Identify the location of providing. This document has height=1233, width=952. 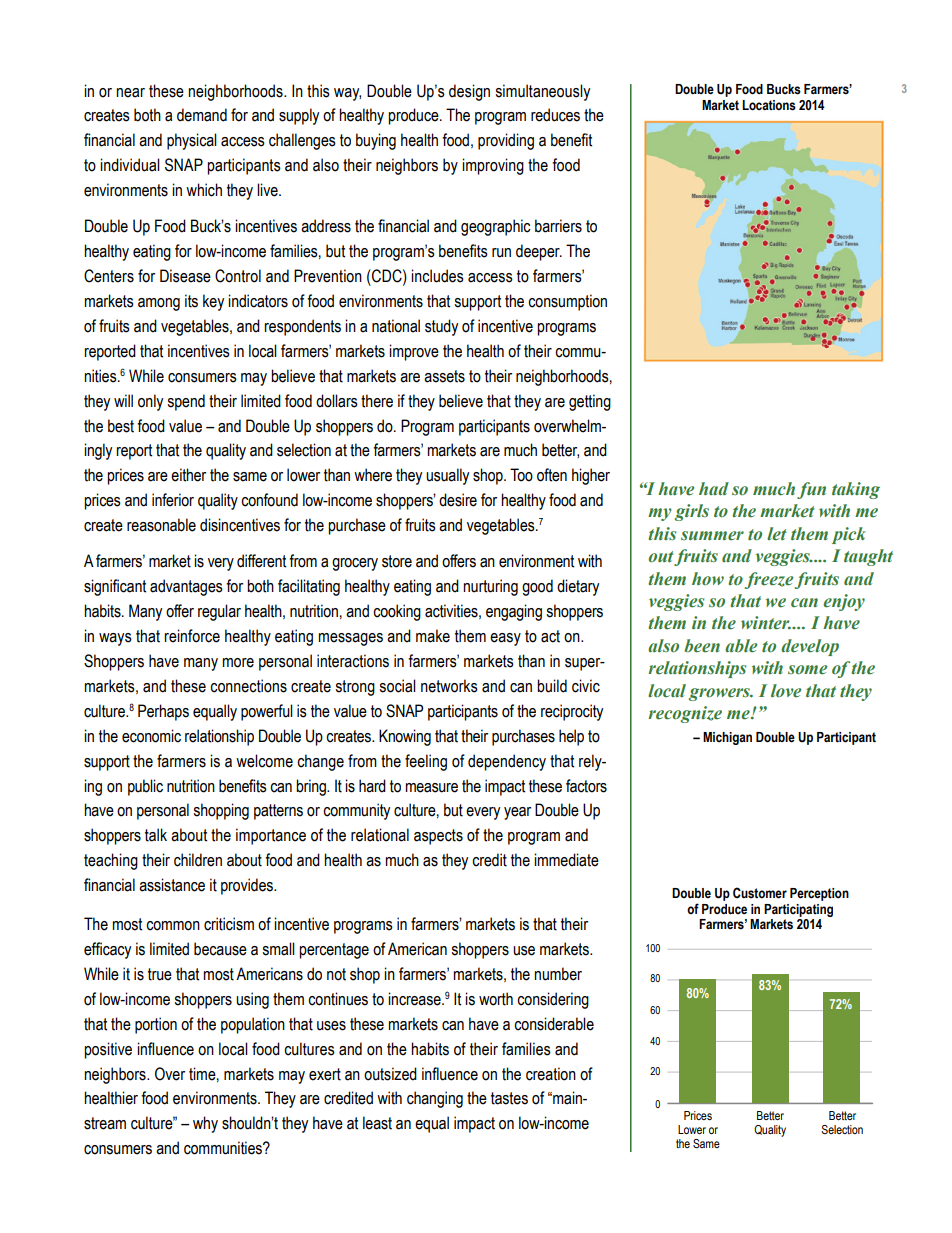
(506, 141).
